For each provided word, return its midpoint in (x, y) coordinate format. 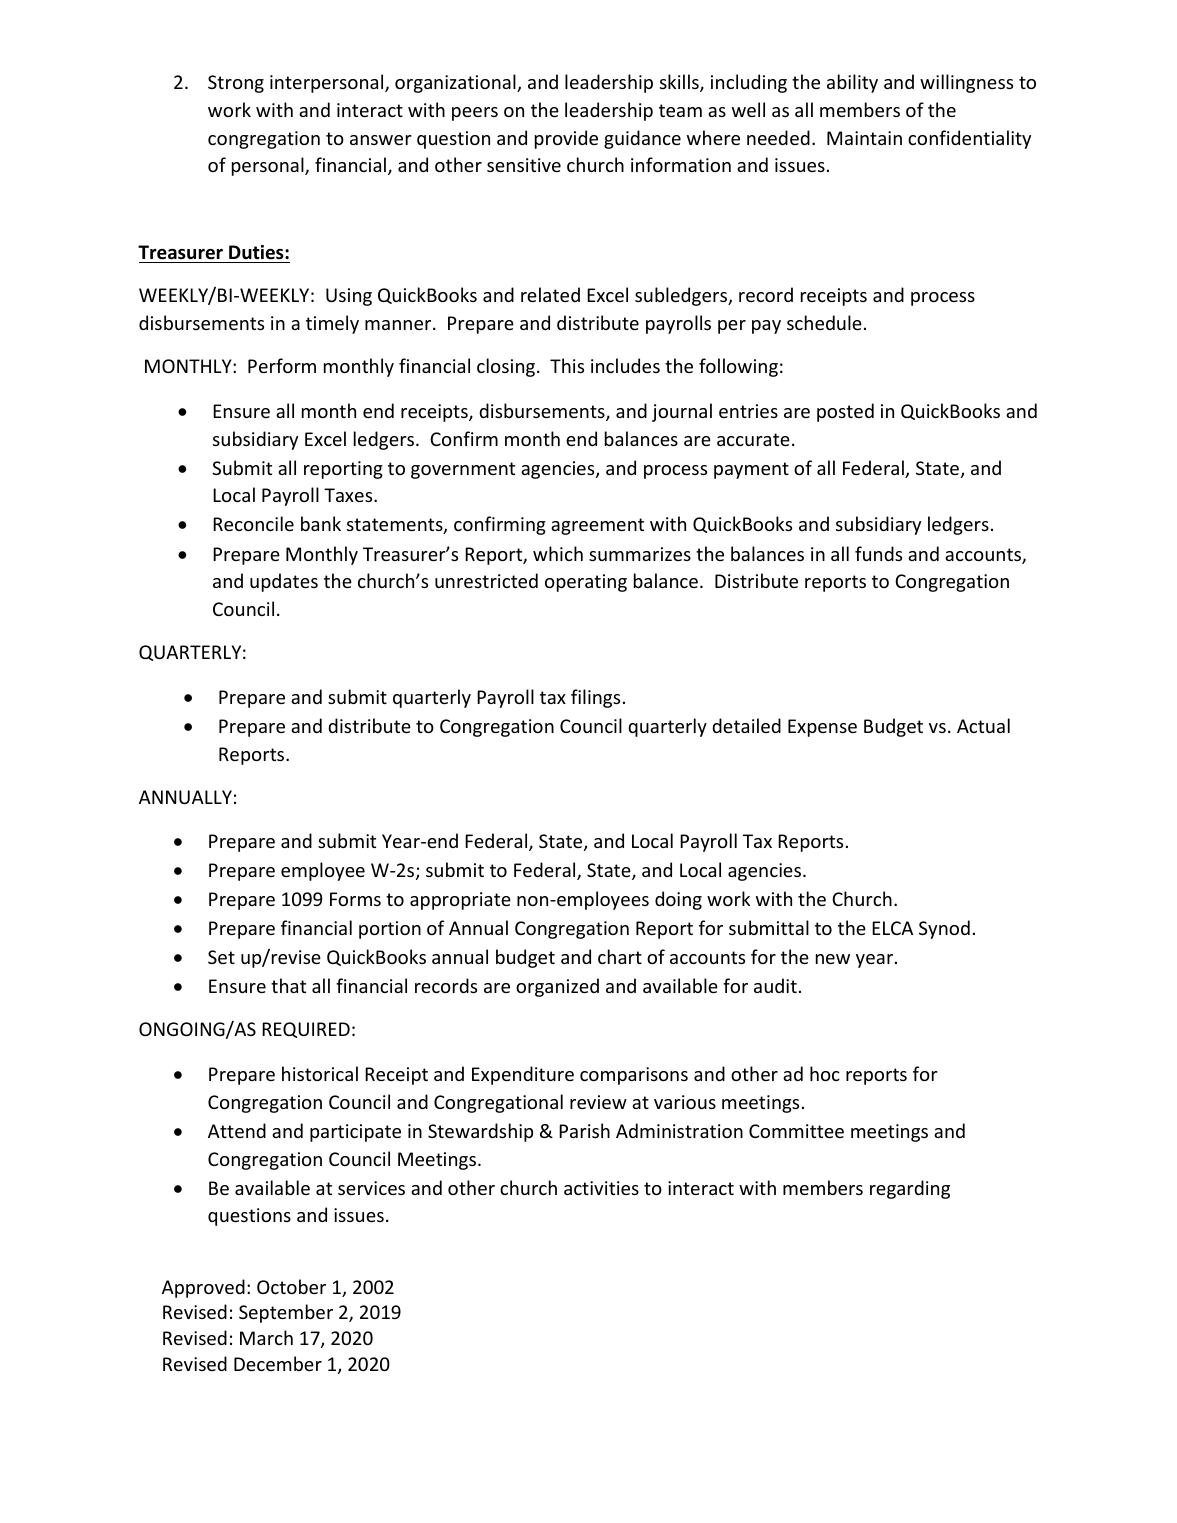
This (567, 365)
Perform (282, 365)
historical (320, 1073)
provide (566, 139)
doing (678, 900)
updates (284, 582)
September (286, 1313)
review (598, 1102)
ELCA (892, 928)
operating (586, 583)
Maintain (864, 138)
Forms (355, 899)
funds (878, 553)
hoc (825, 1073)
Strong (236, 84)
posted (845, 412)
